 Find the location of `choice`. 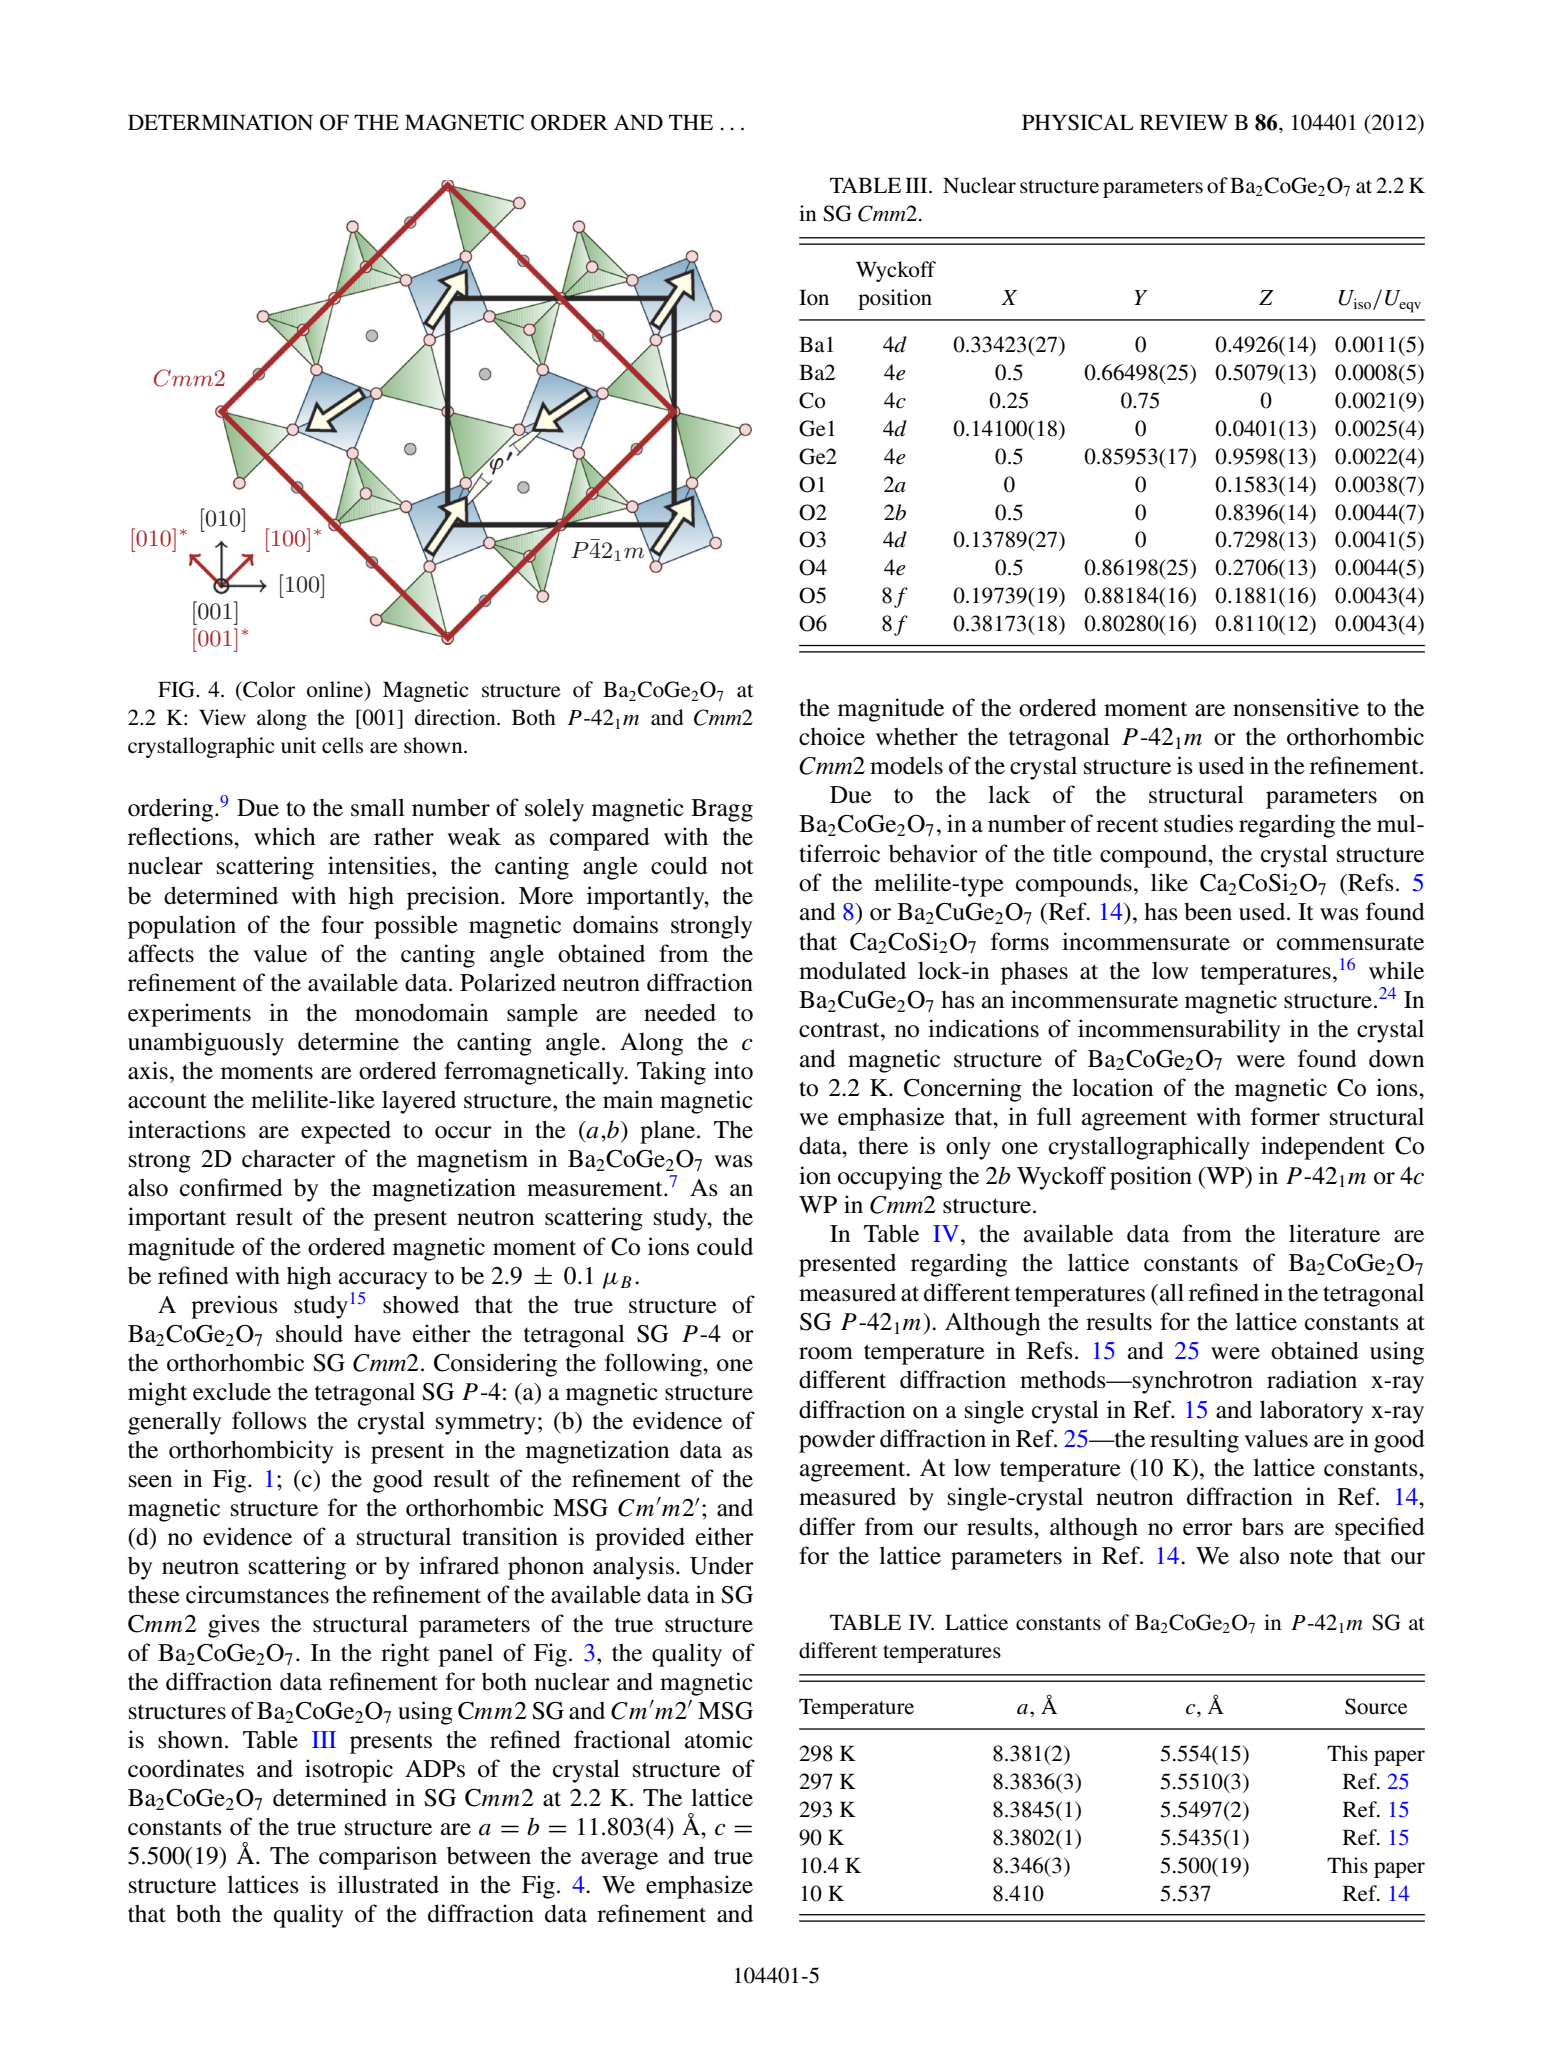

choice is located at coordinates (832, 736).
